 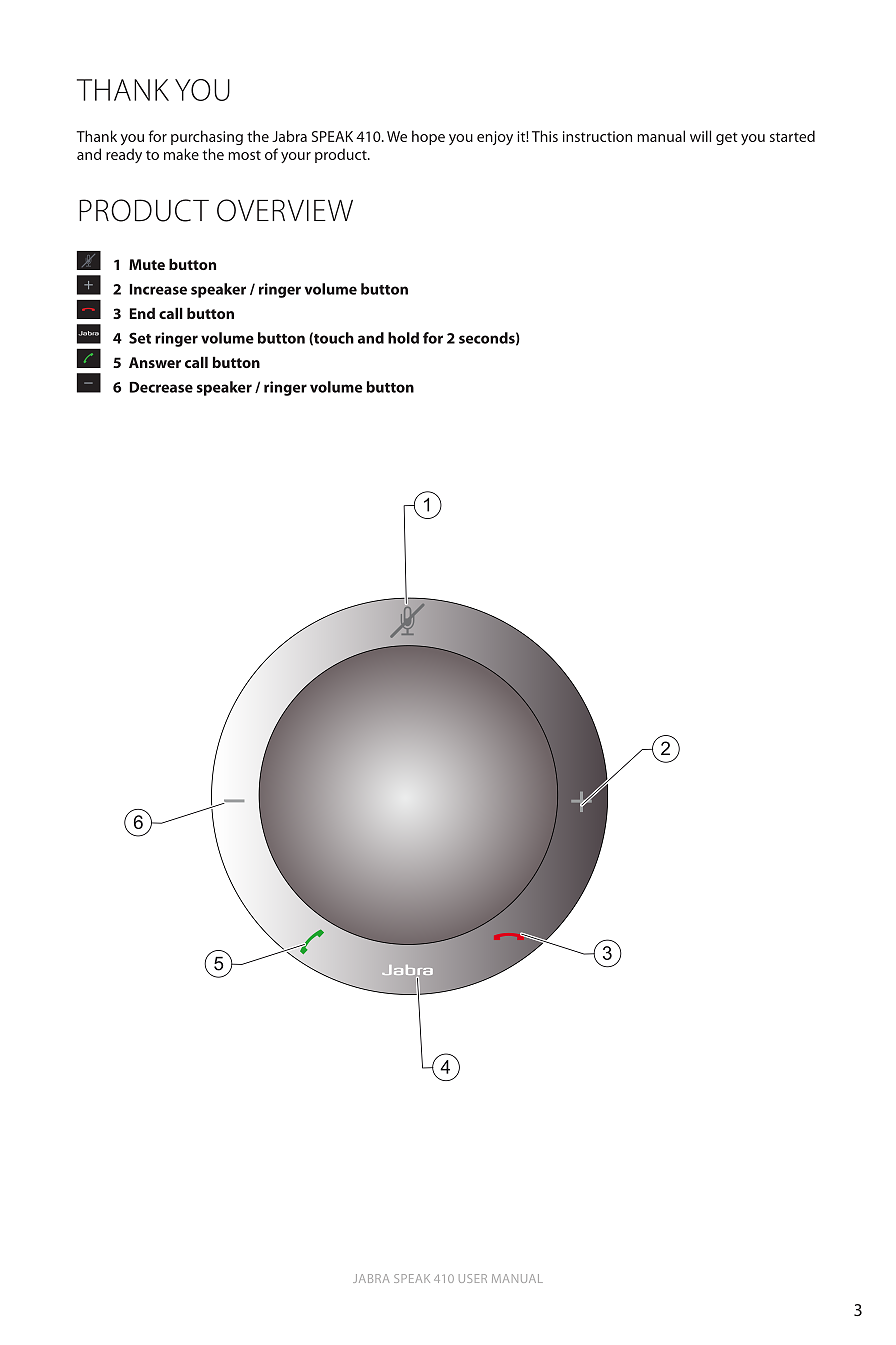 I want to click on hold, so click(x=403, y=338).
